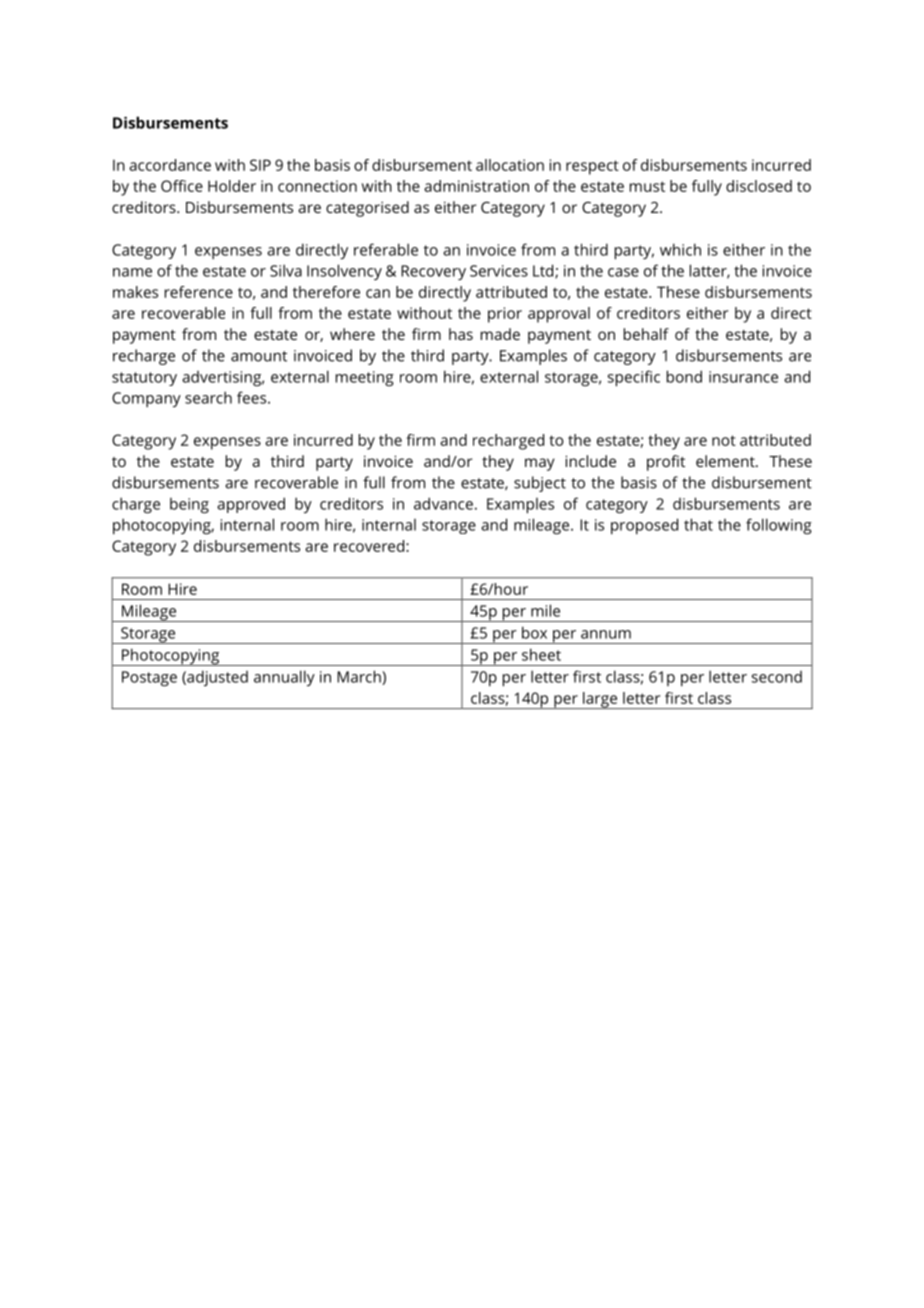 This document has height=1308, width=924. Describe the element at coordinates (360, 677) in the document. I see `March` at that location.
